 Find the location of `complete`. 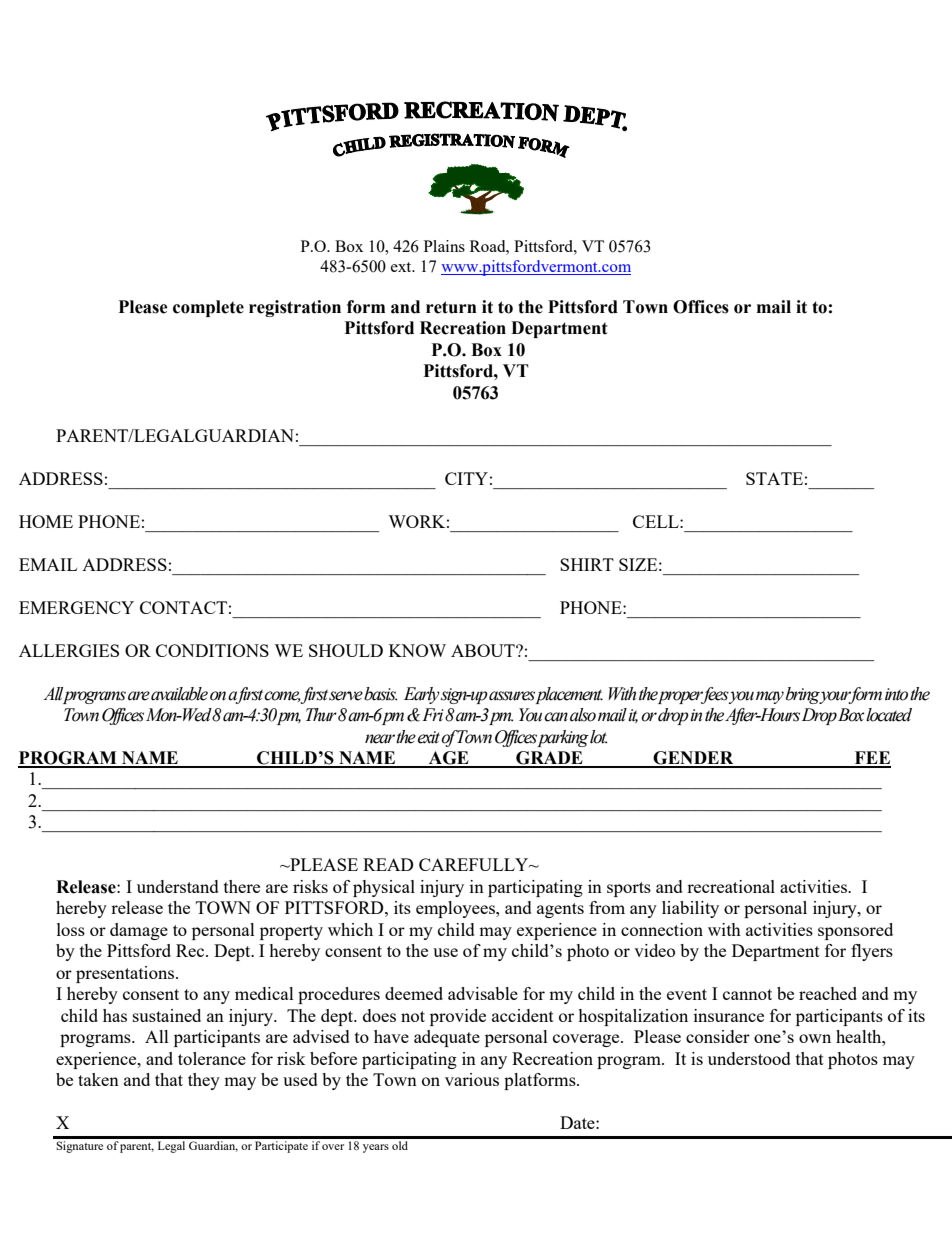

complete is located at coordinates (208, 308).
